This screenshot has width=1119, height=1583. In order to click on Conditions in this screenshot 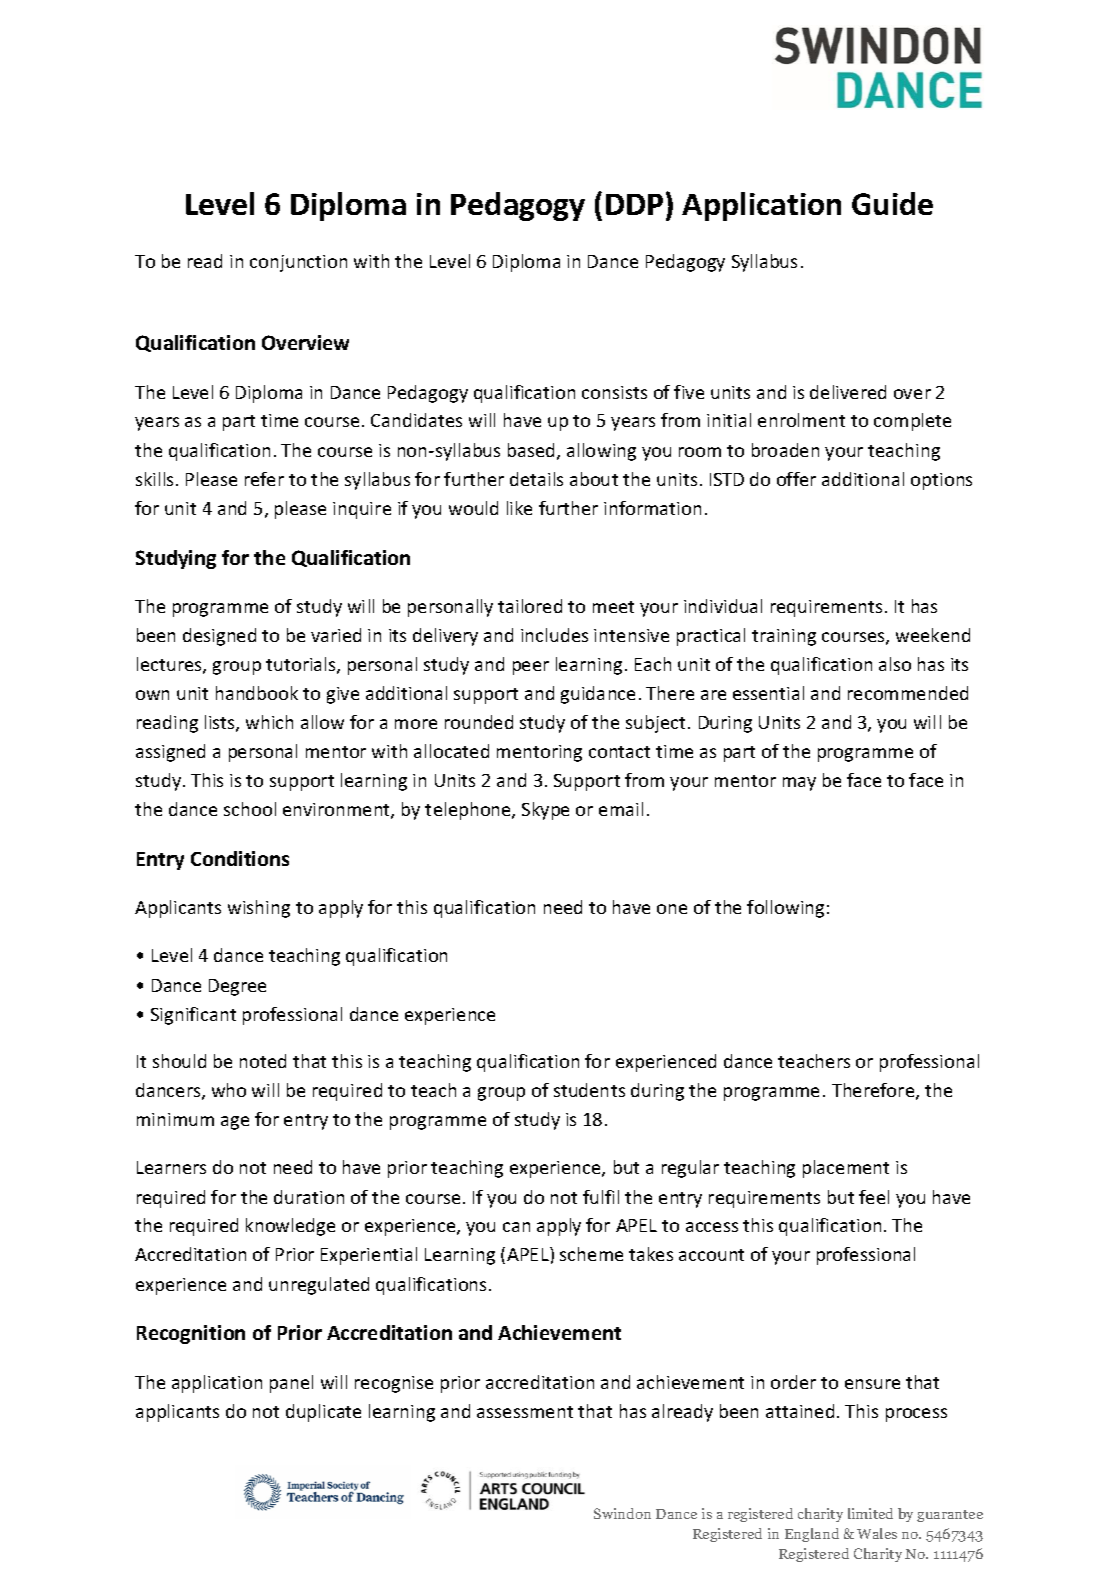, I will do `click(240, 858)`.
